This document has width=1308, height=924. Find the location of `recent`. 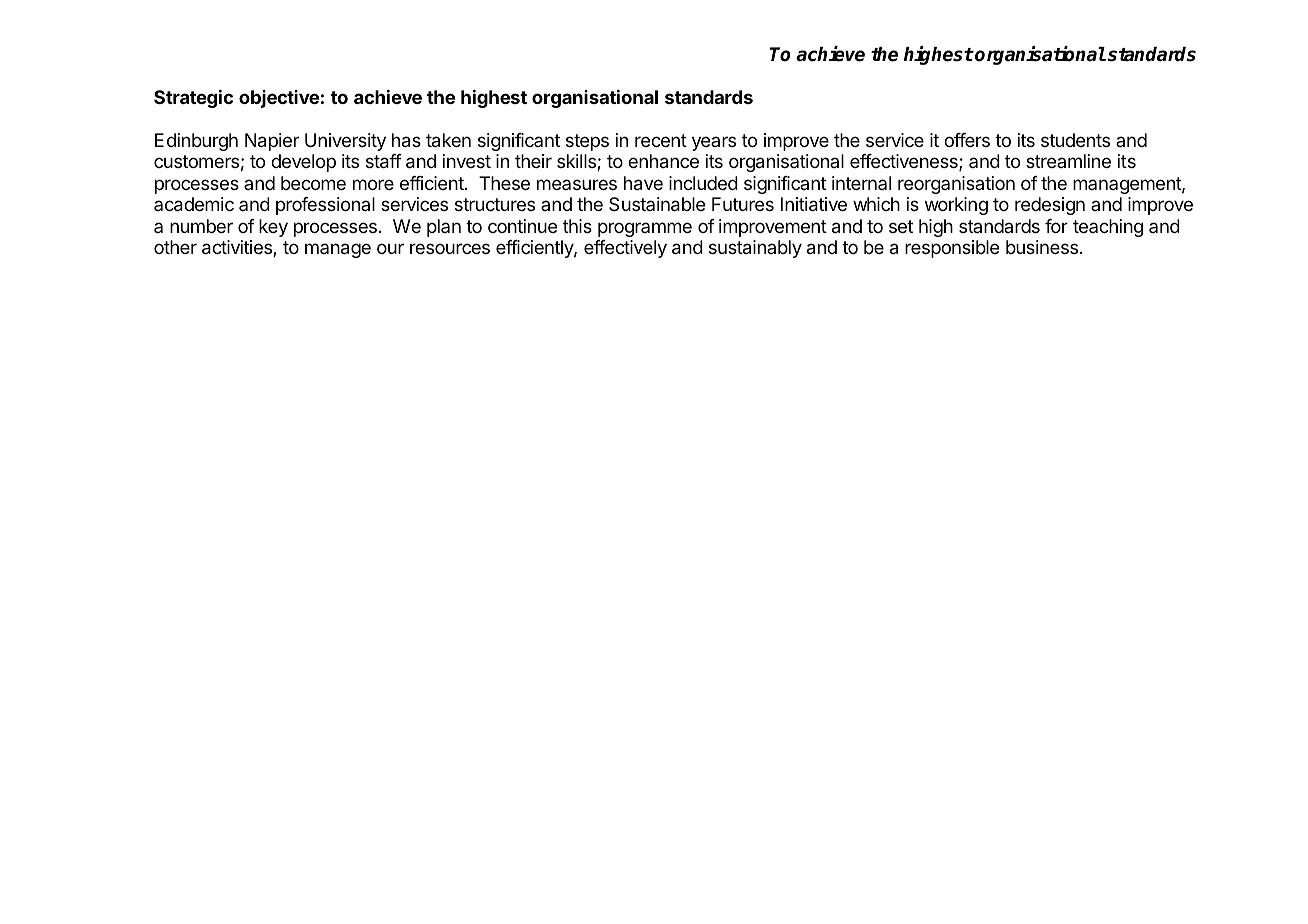

recent is located at coordinates (661, 140).
